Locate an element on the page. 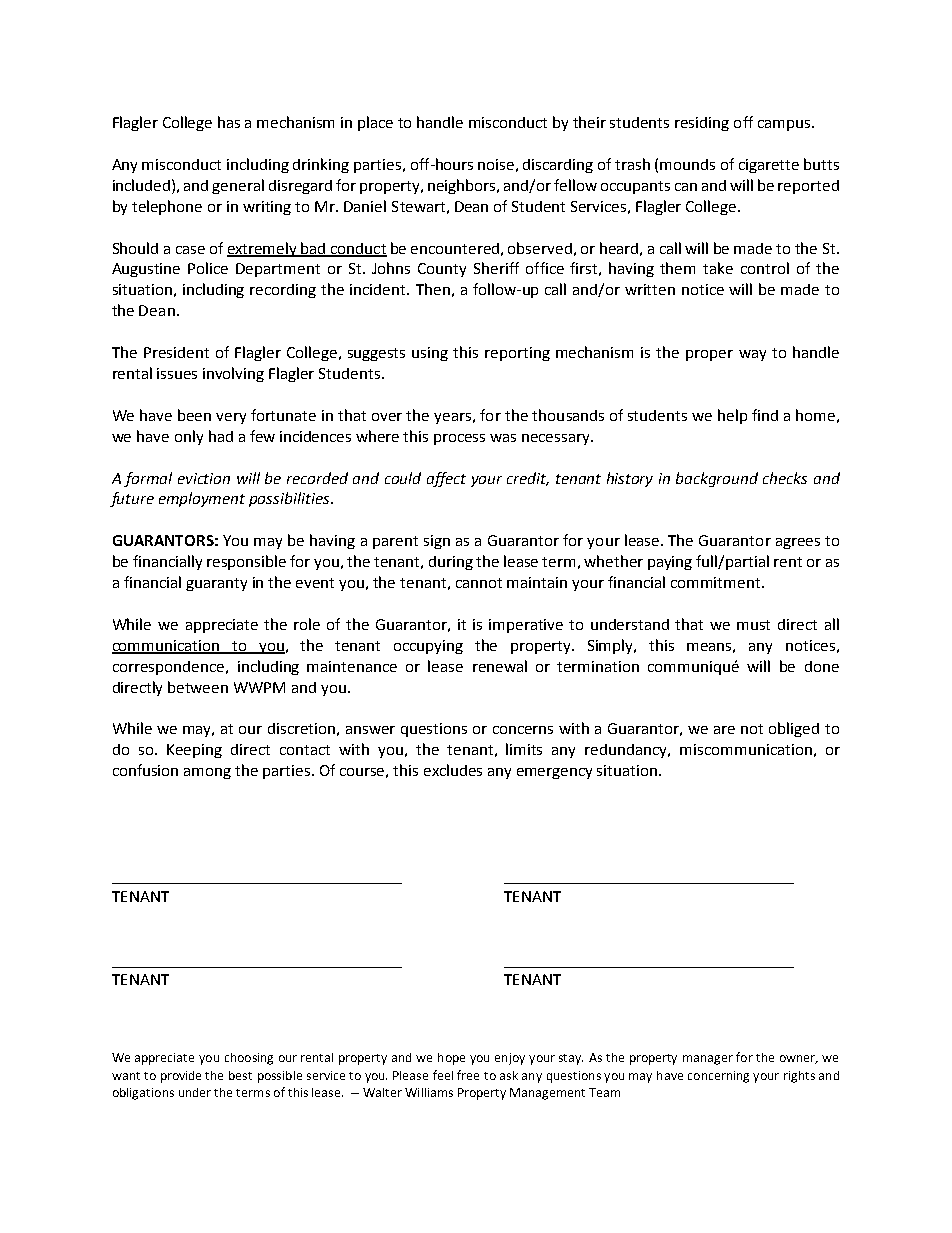 Image resolution: width=952 pixels, height=1233 pixels. concerning is located at coordinates (718, 1077).
